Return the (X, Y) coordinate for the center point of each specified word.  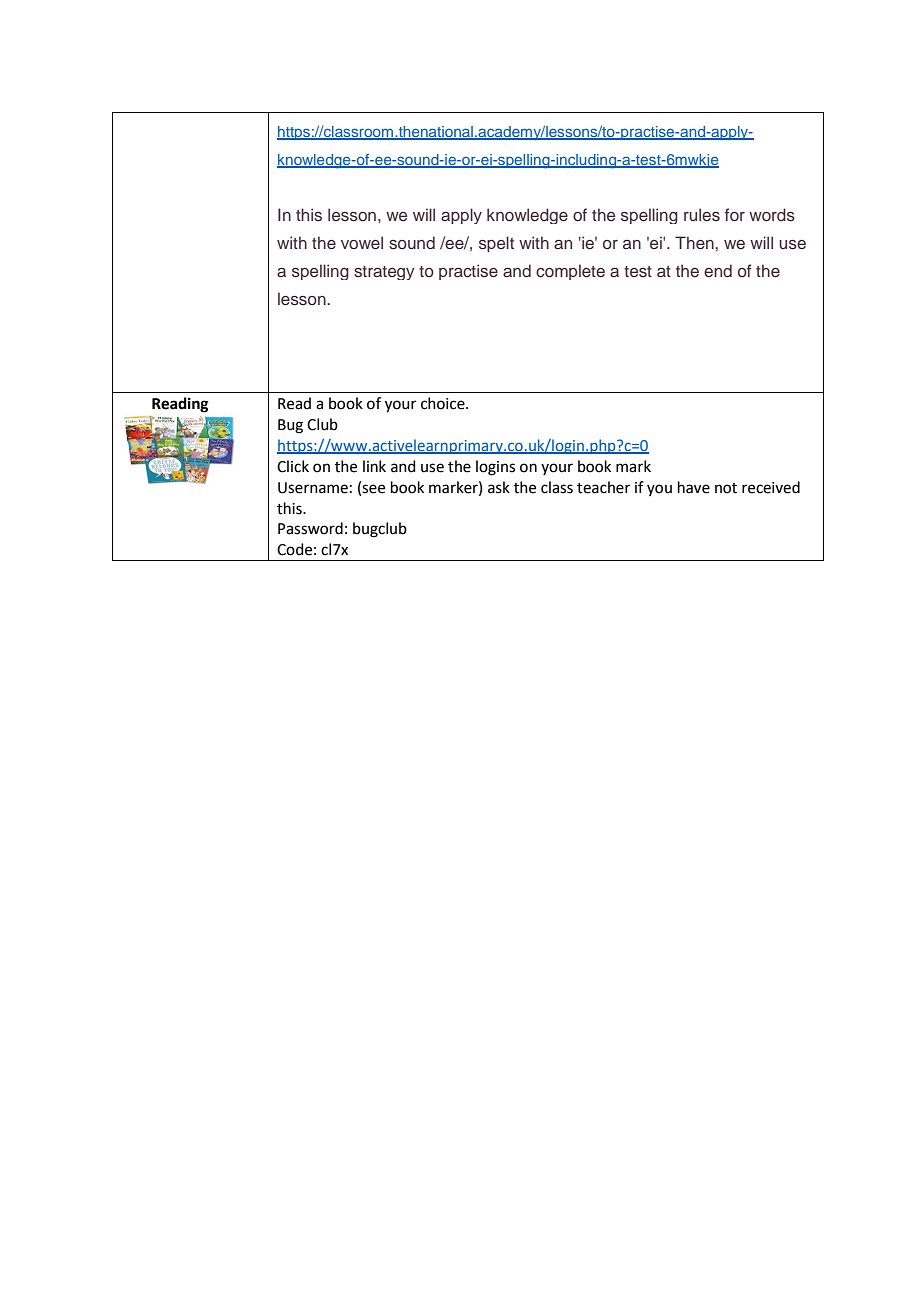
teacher (603, 487)
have (694, 487)
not (726, 488)
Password (310, 528)
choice (444, 403)
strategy (384, 273)
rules (702, 214)
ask (499, 487)
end (718, 270)
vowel (362, 242)
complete (570, 272)
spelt (496, 244)
